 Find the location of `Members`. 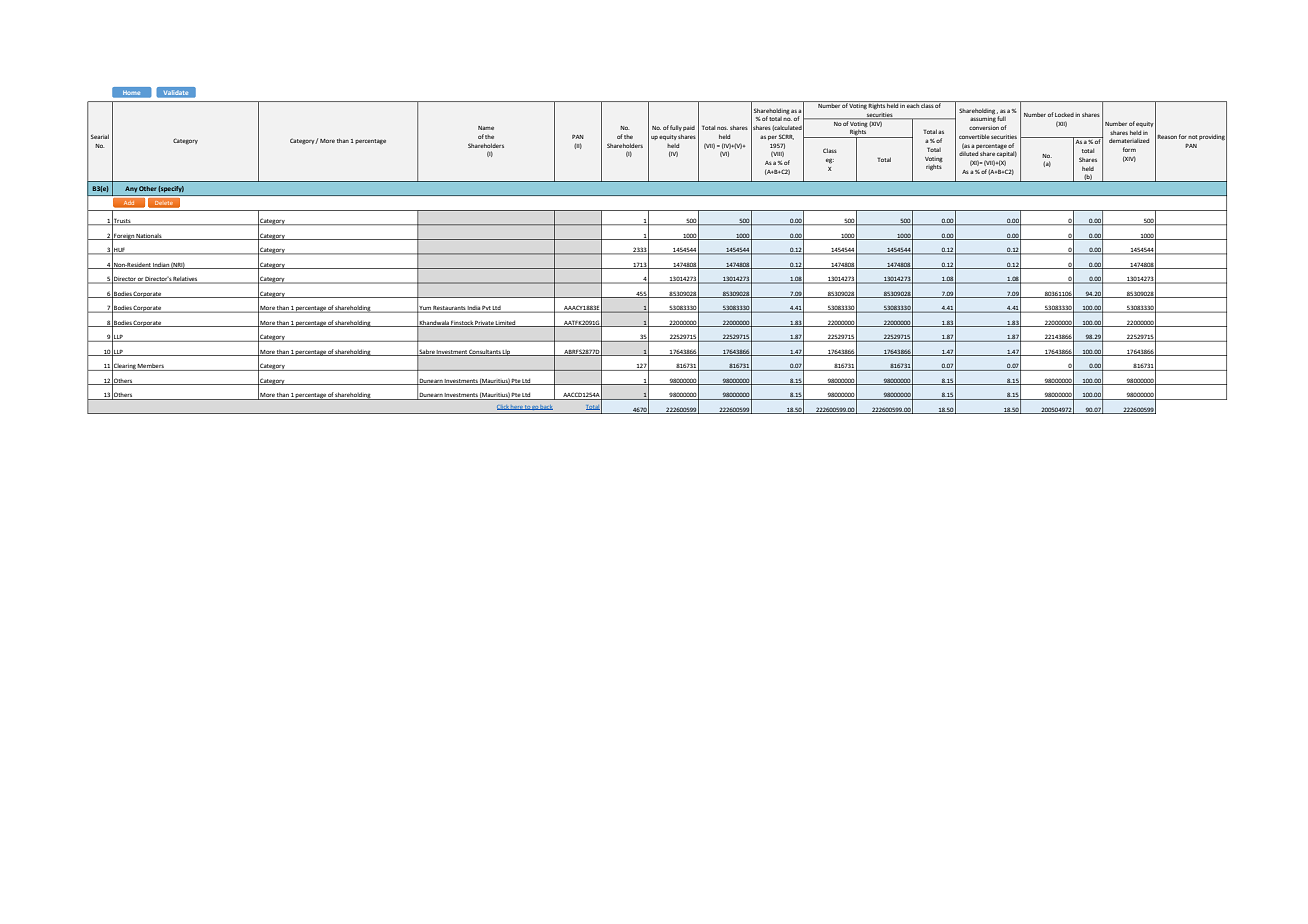

Members is located at coordinates (151, 367).
